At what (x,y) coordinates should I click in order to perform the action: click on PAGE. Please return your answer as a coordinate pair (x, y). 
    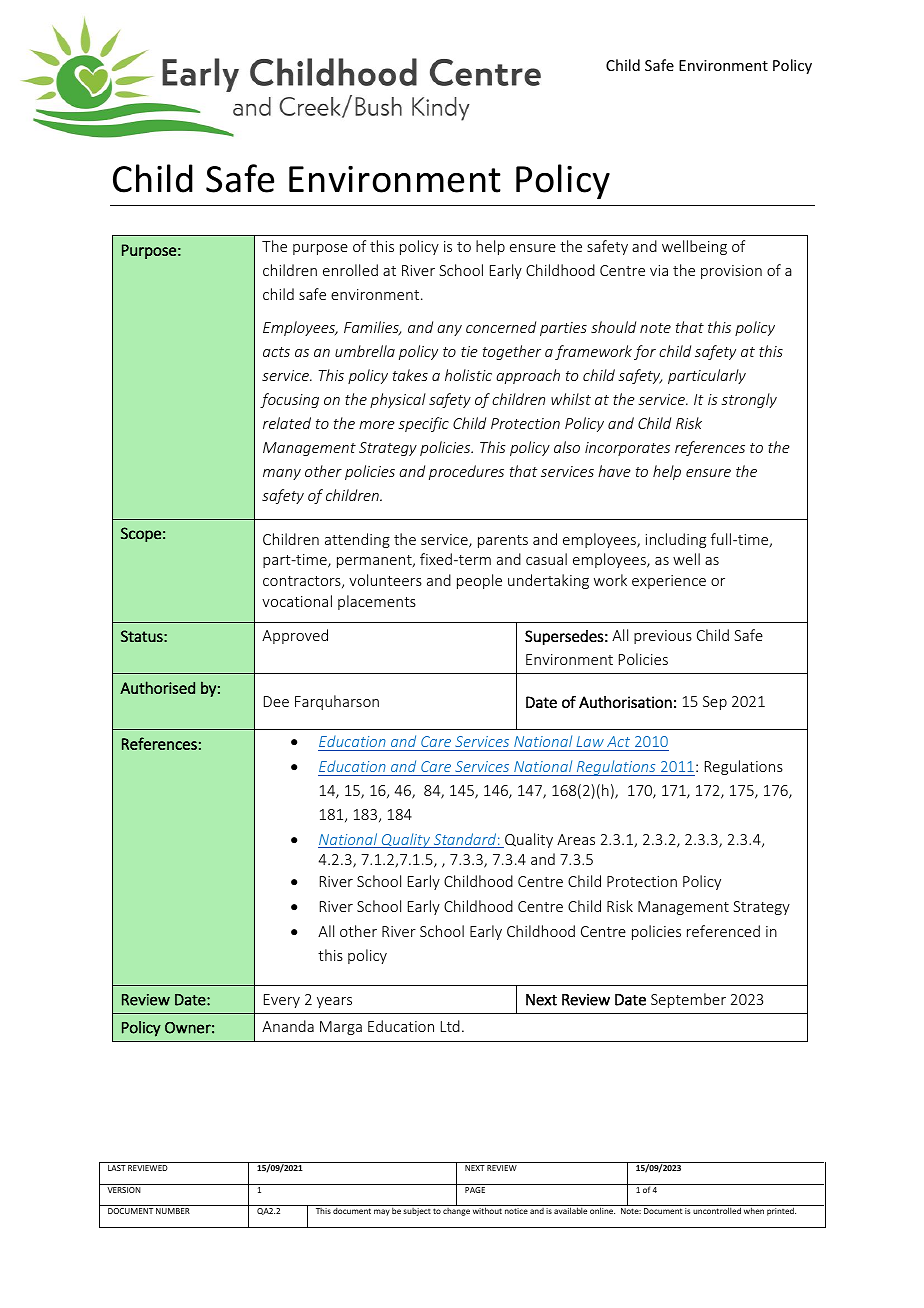
    Looking at the image, I should click on (475, 1190).
